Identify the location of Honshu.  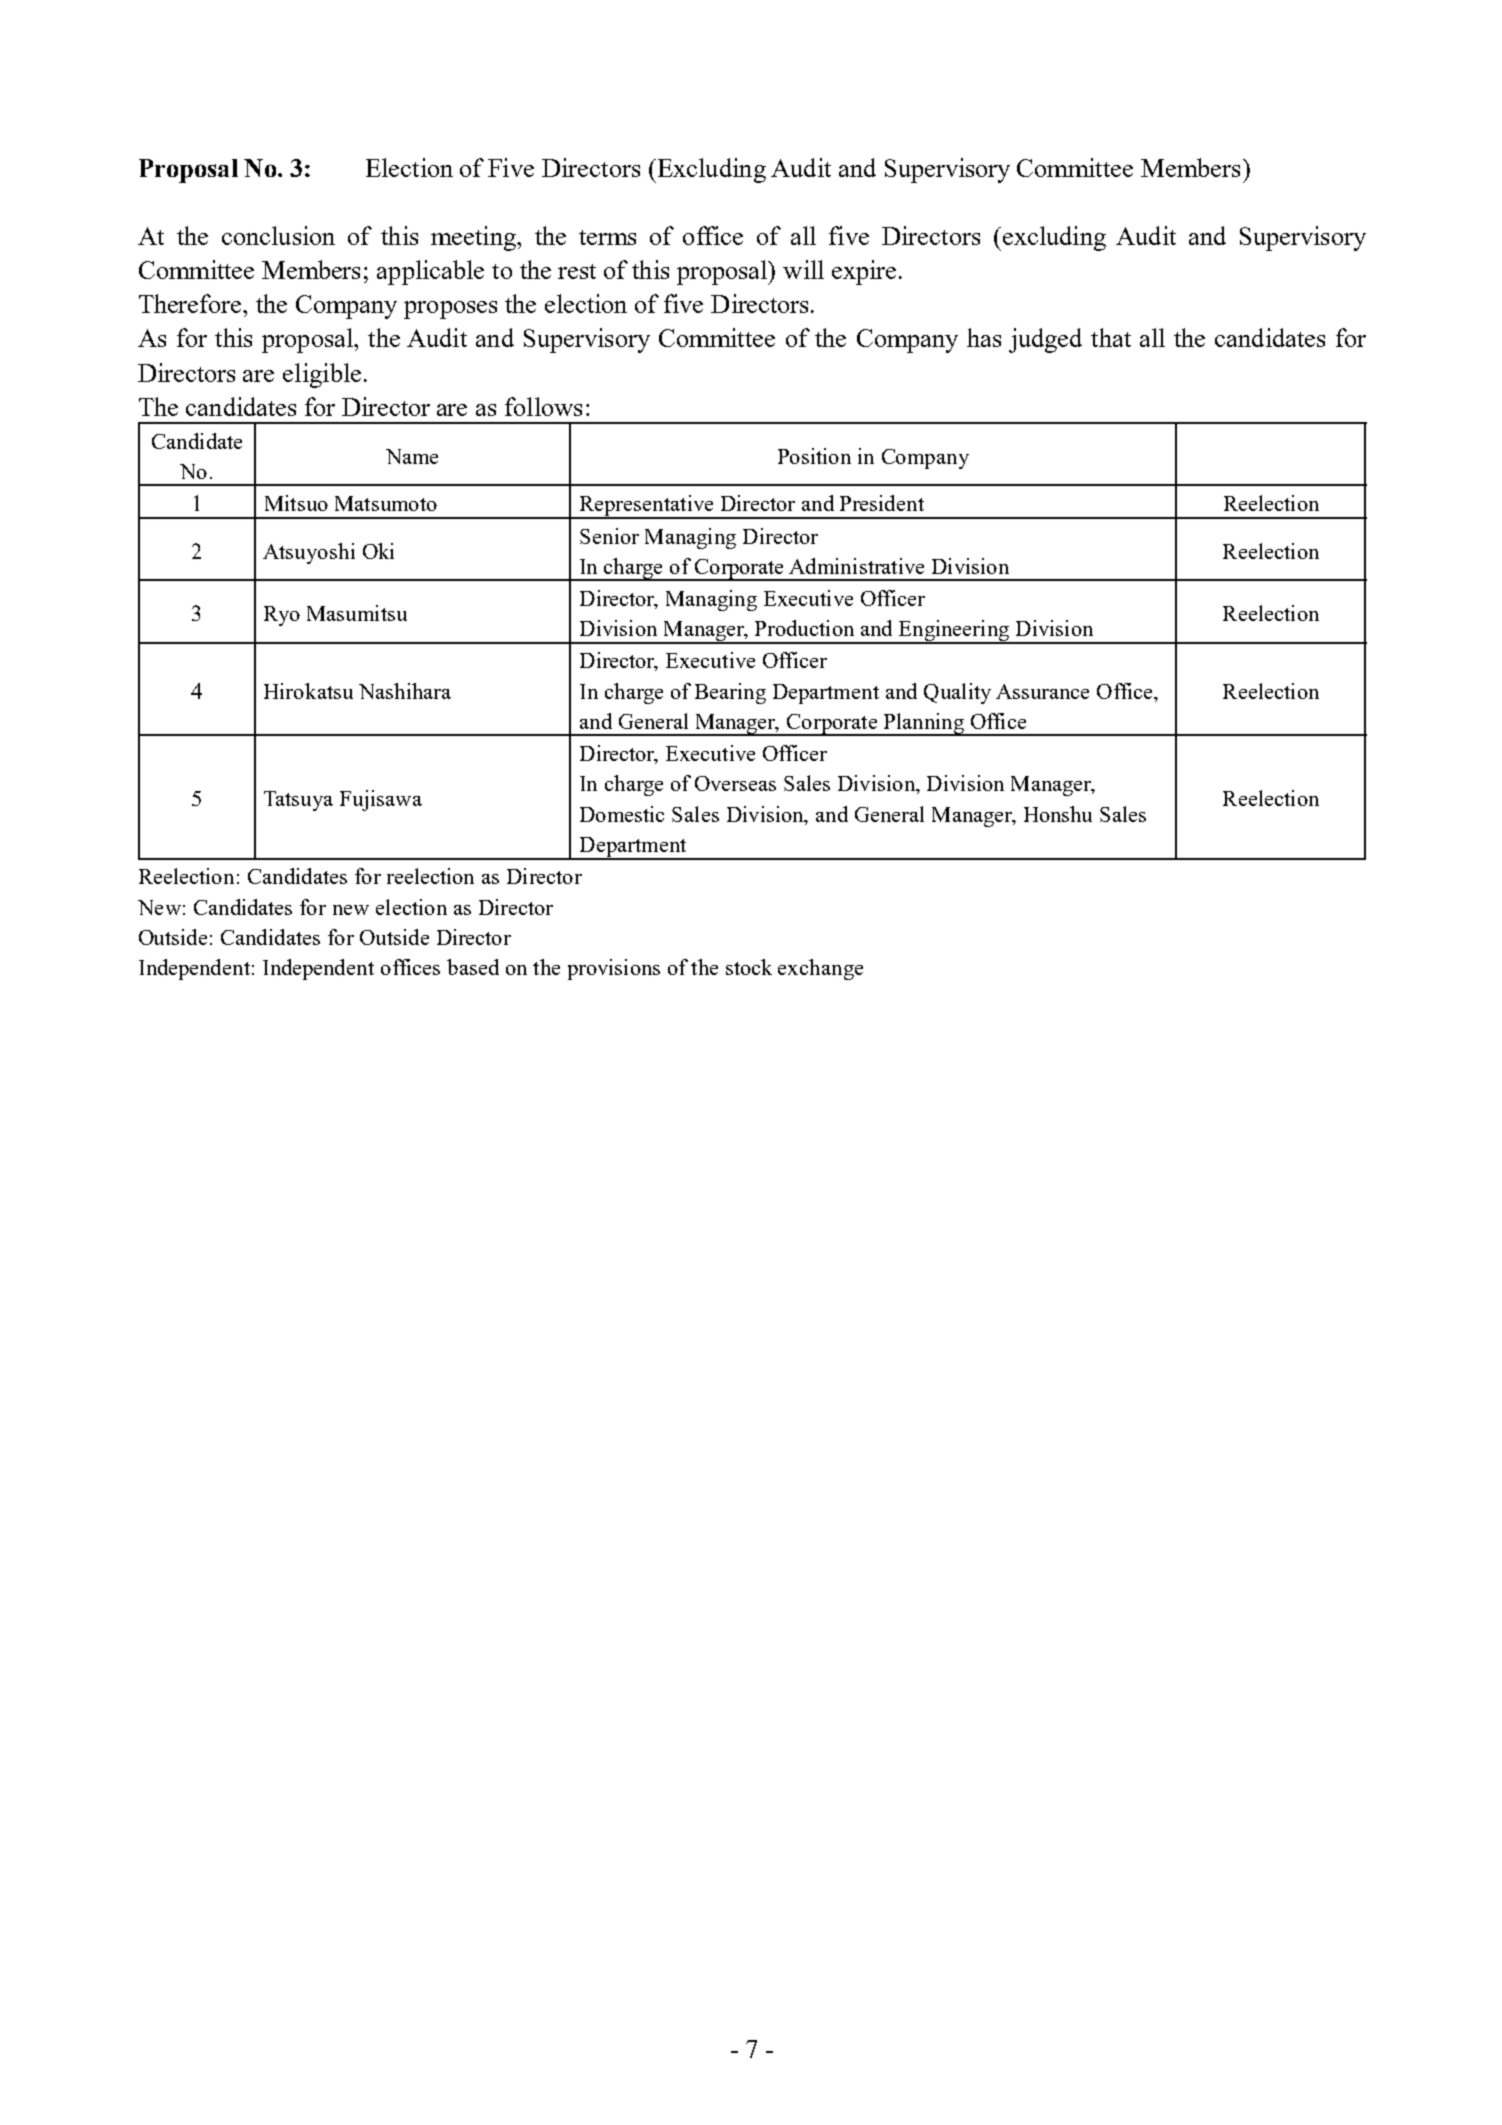
(1058, 814).
